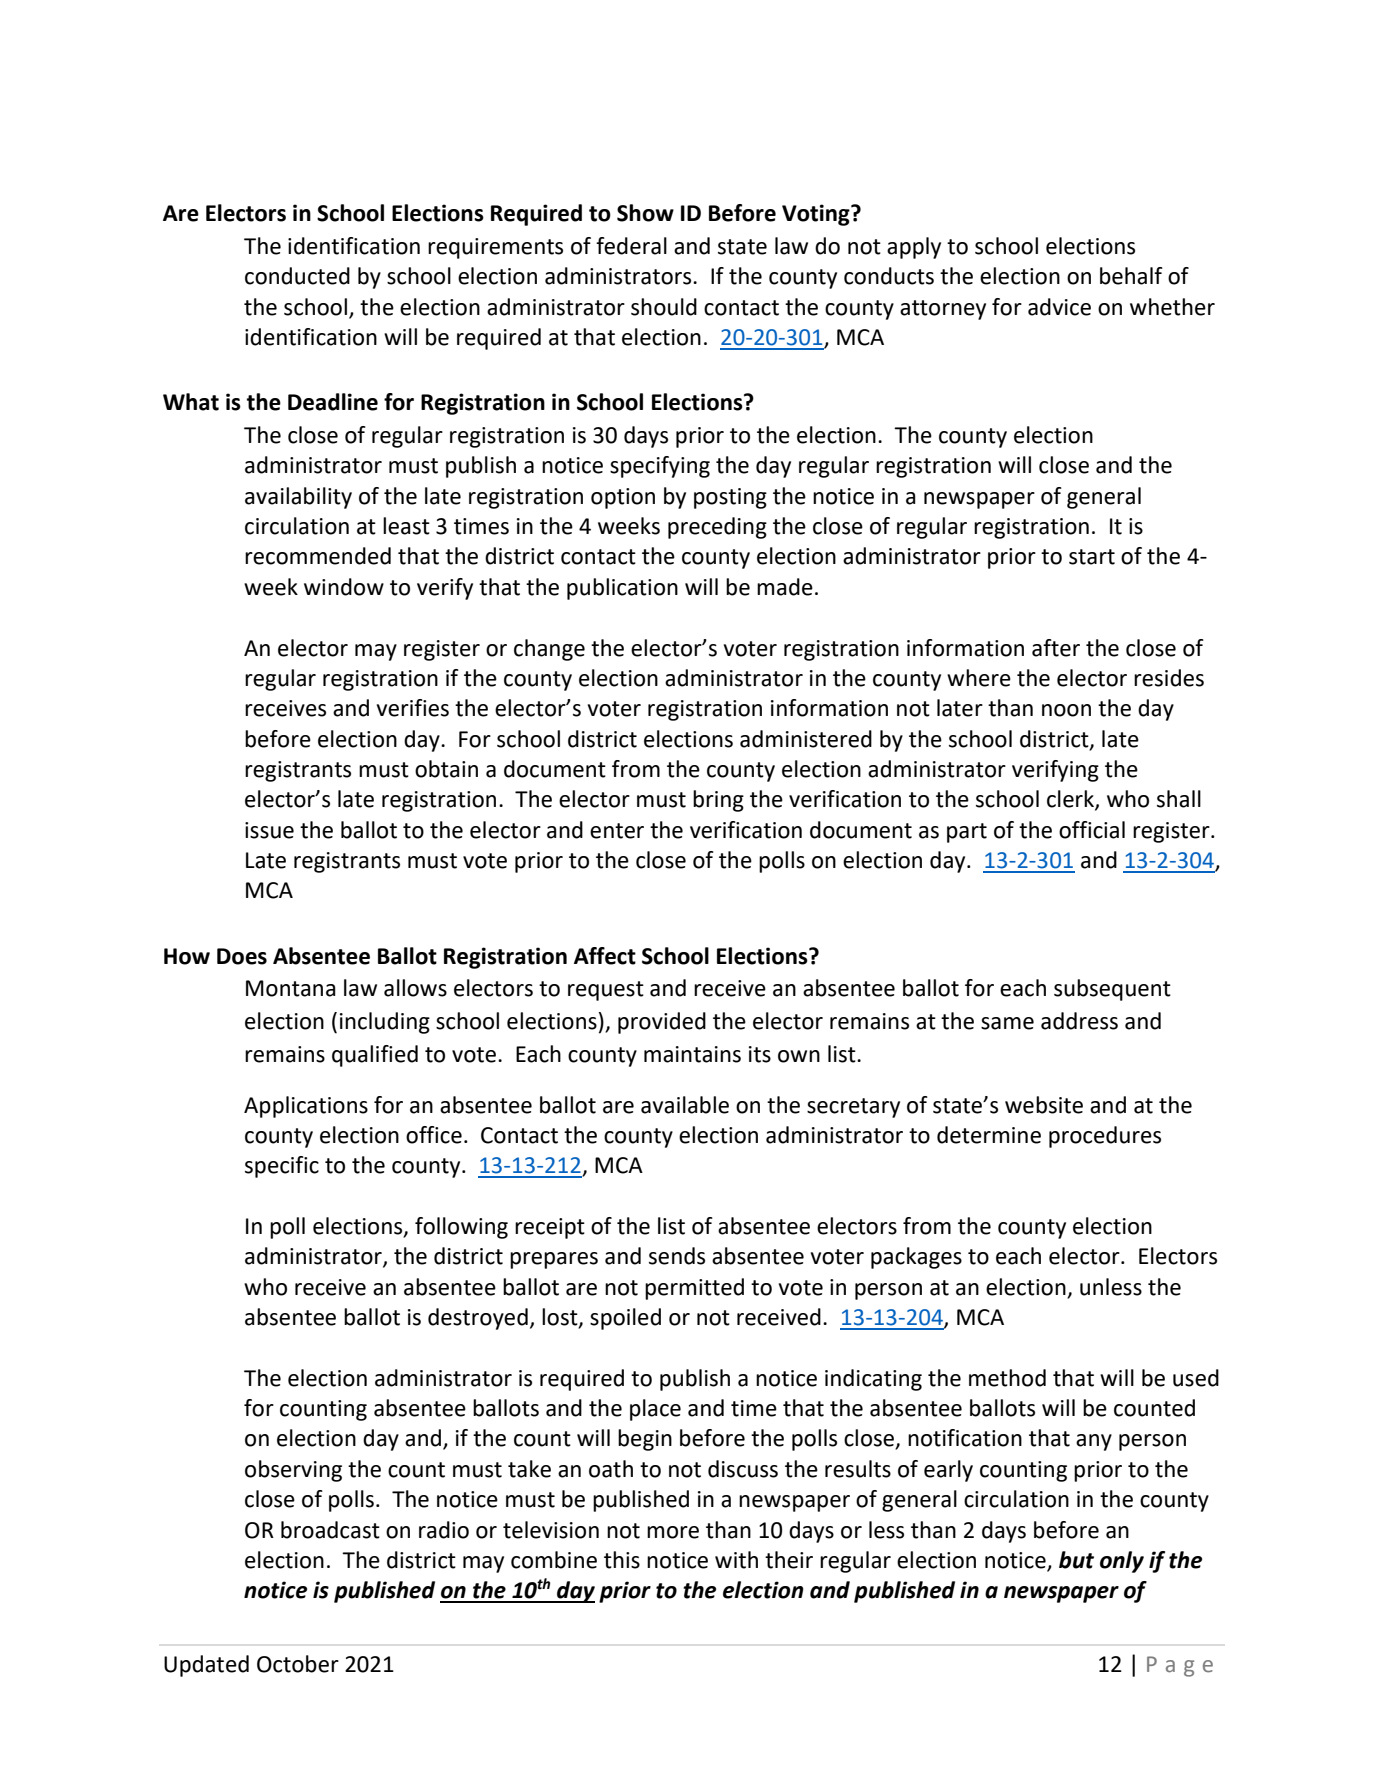 The image size is (1384, 1790). I want to click on permitted, so click(694, 1289).
